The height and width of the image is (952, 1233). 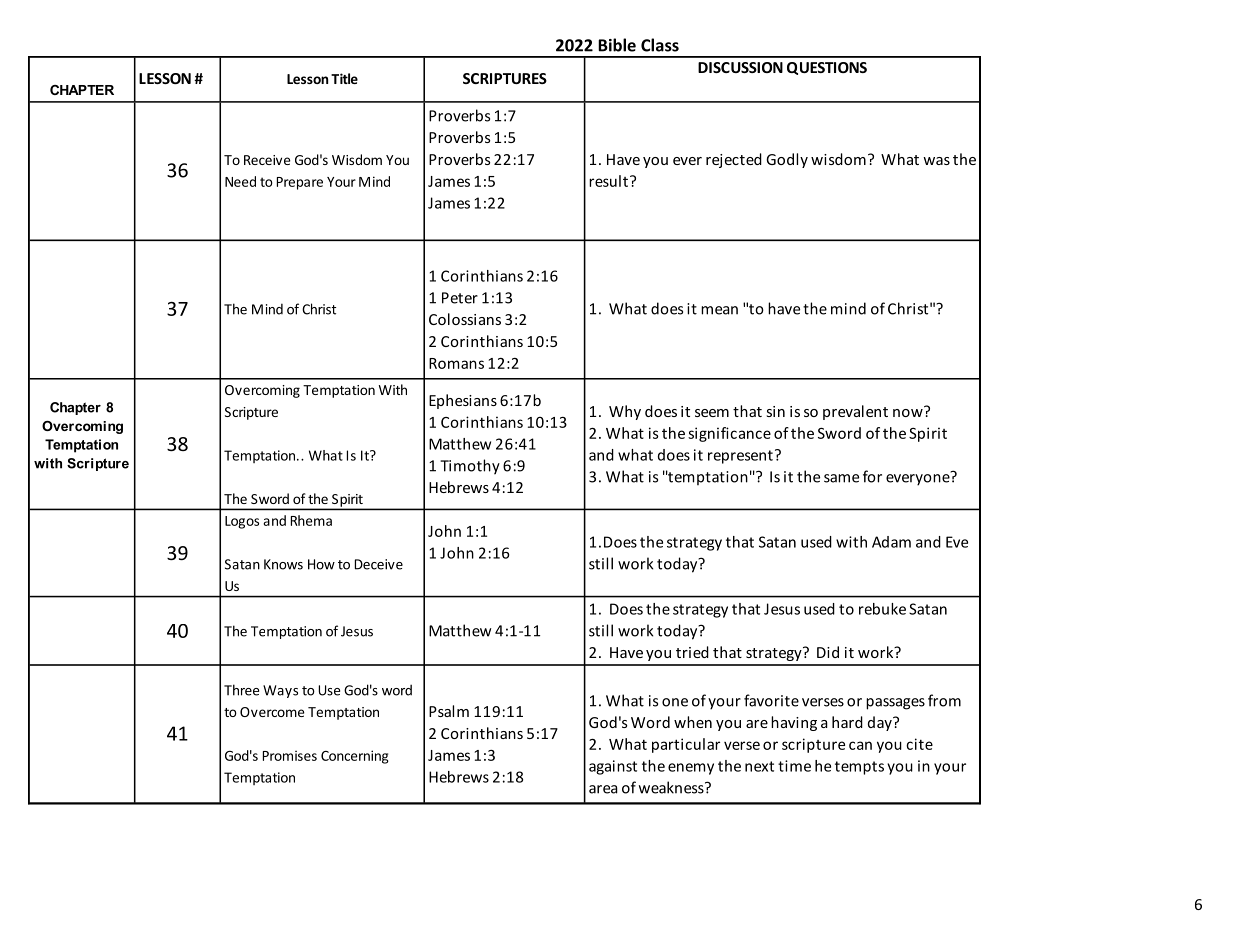 I want to click on Prepare, so click(x=300, y=183).
